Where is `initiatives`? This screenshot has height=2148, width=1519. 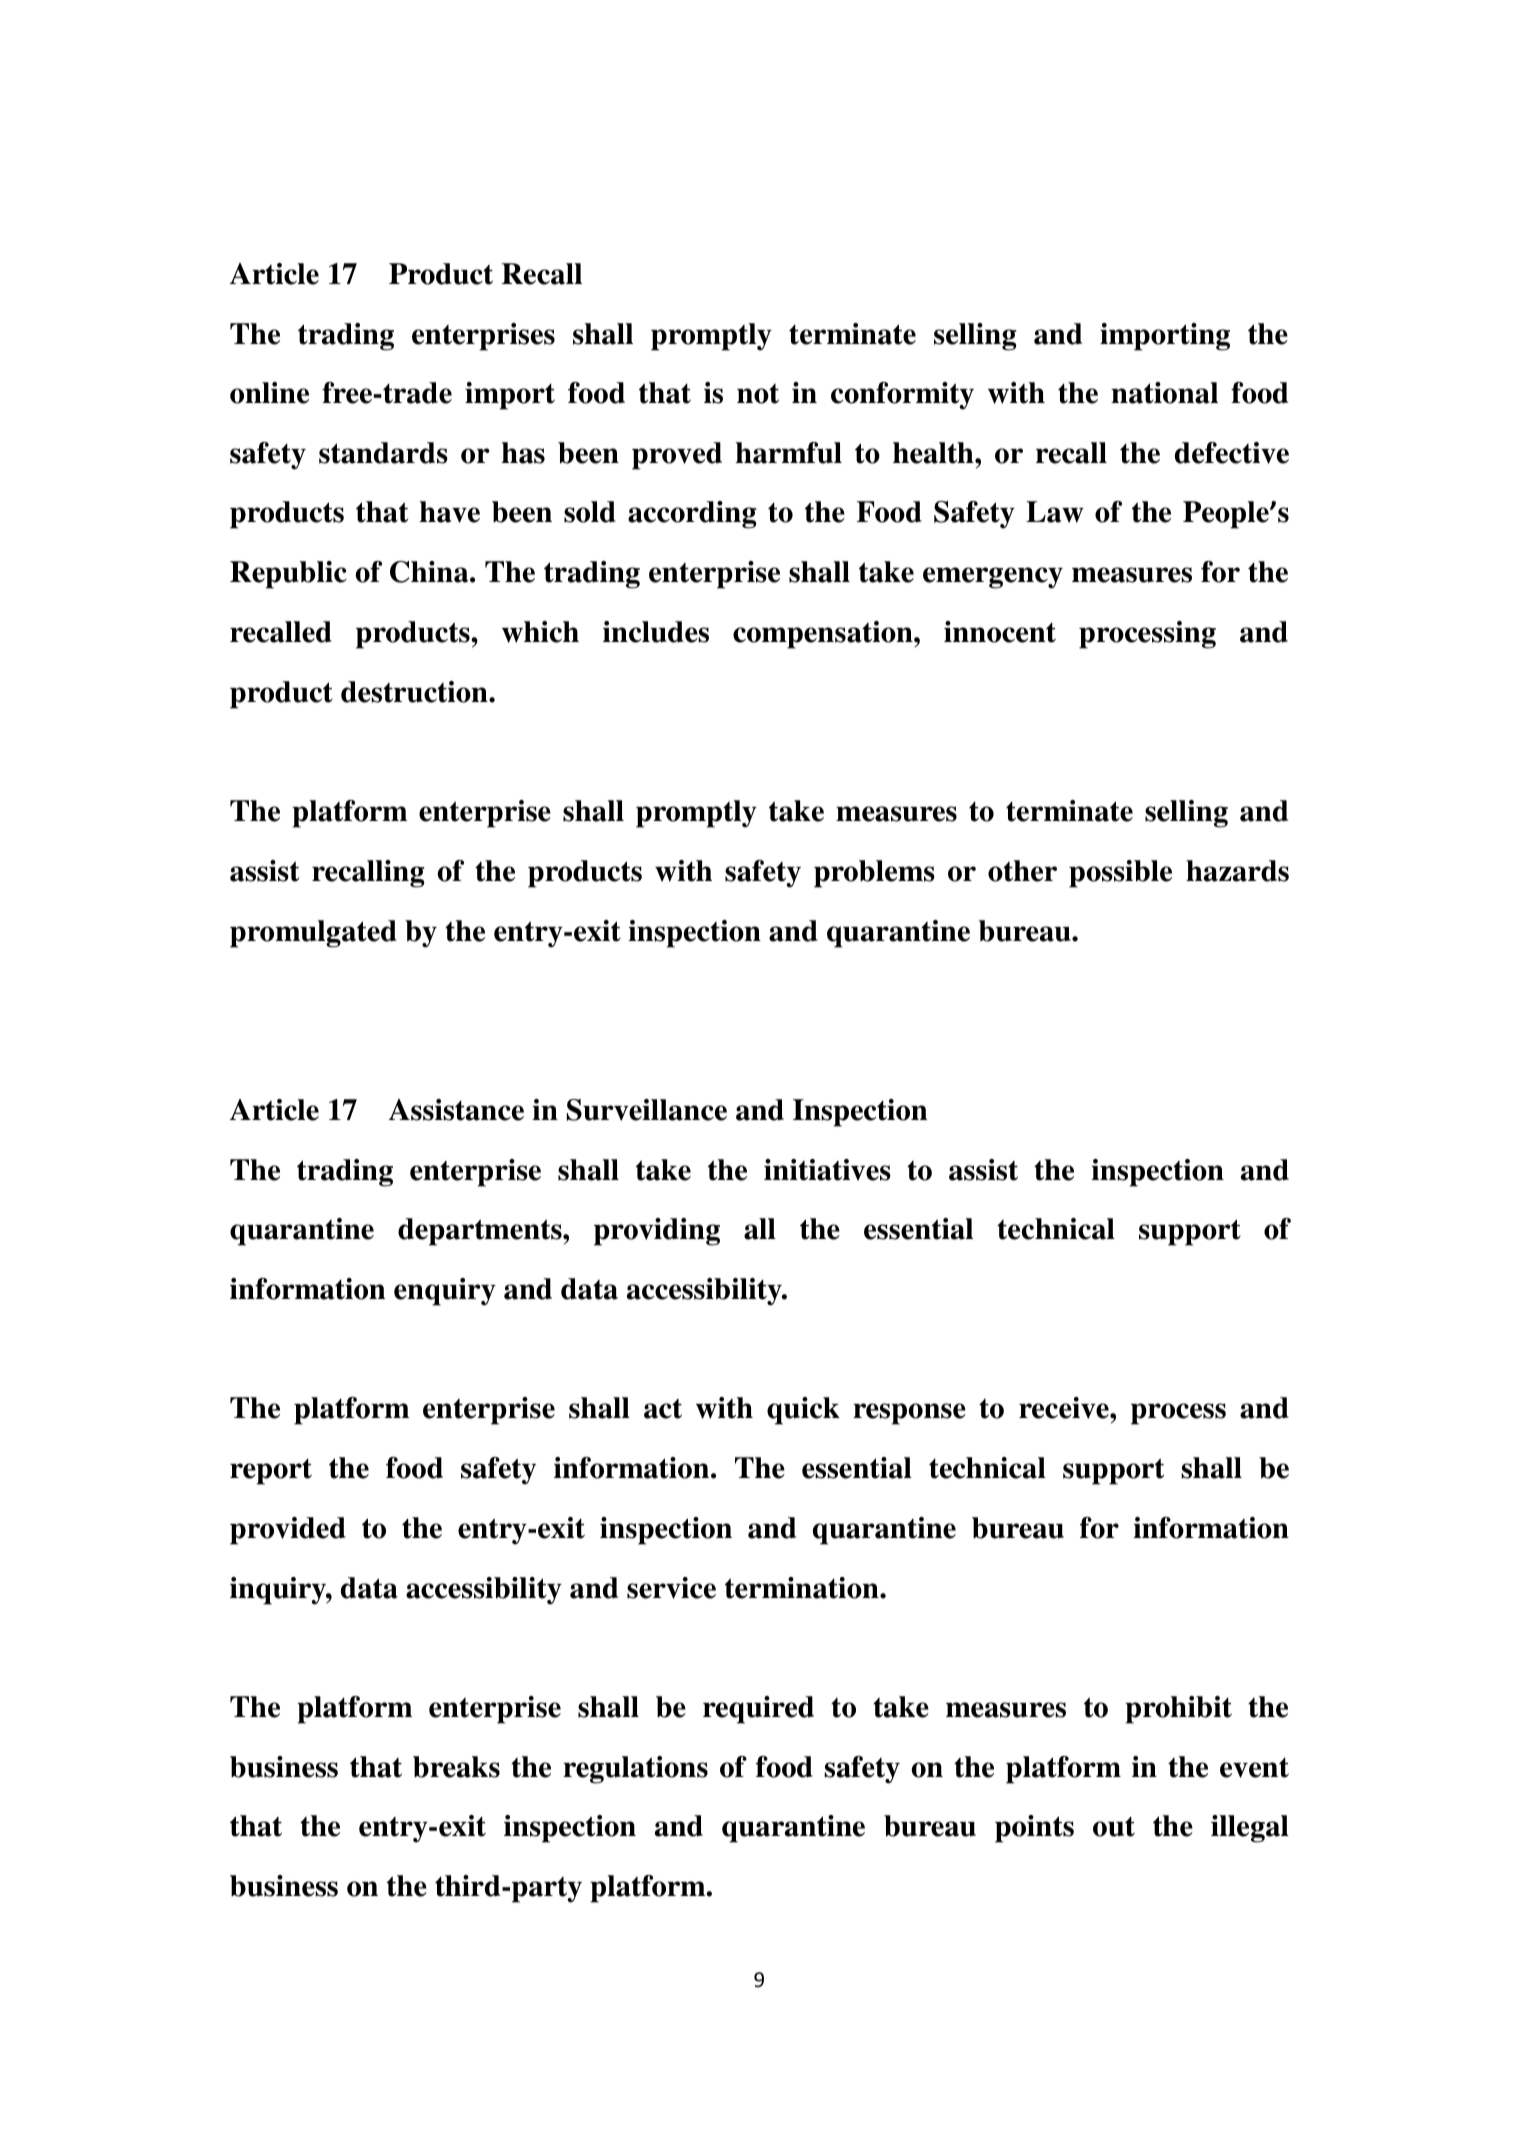 initiatives is located at coordinates (827, 1170).
